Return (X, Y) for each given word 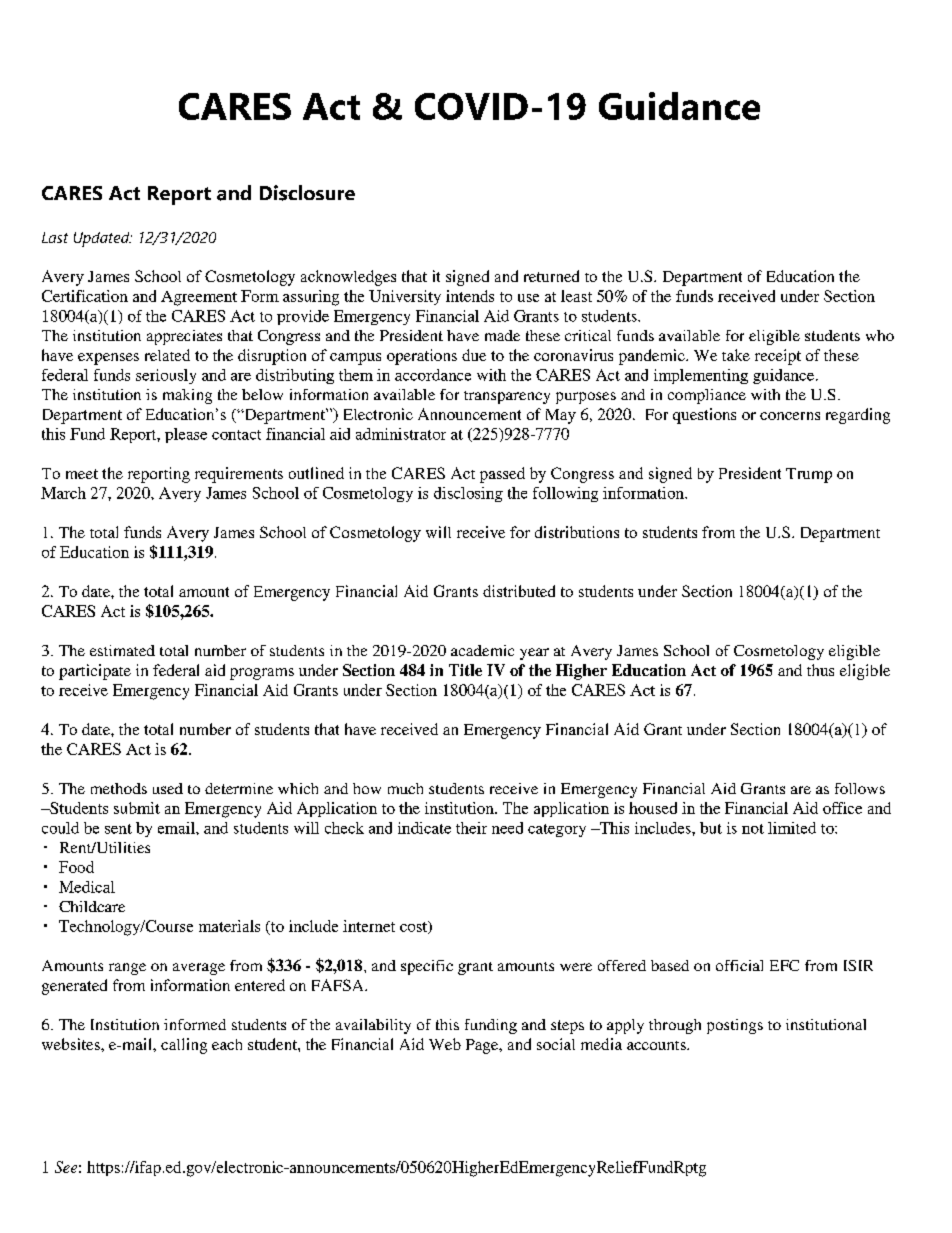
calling (184, 1046)
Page (483, 1046)
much (405, 788)
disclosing (468, 494)
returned (551, 276)
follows (860, 788)
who (880, 335)
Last (55, 237)
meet (82, 474)
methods (119, 788)
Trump (809, 475)
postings (735, 1026)
